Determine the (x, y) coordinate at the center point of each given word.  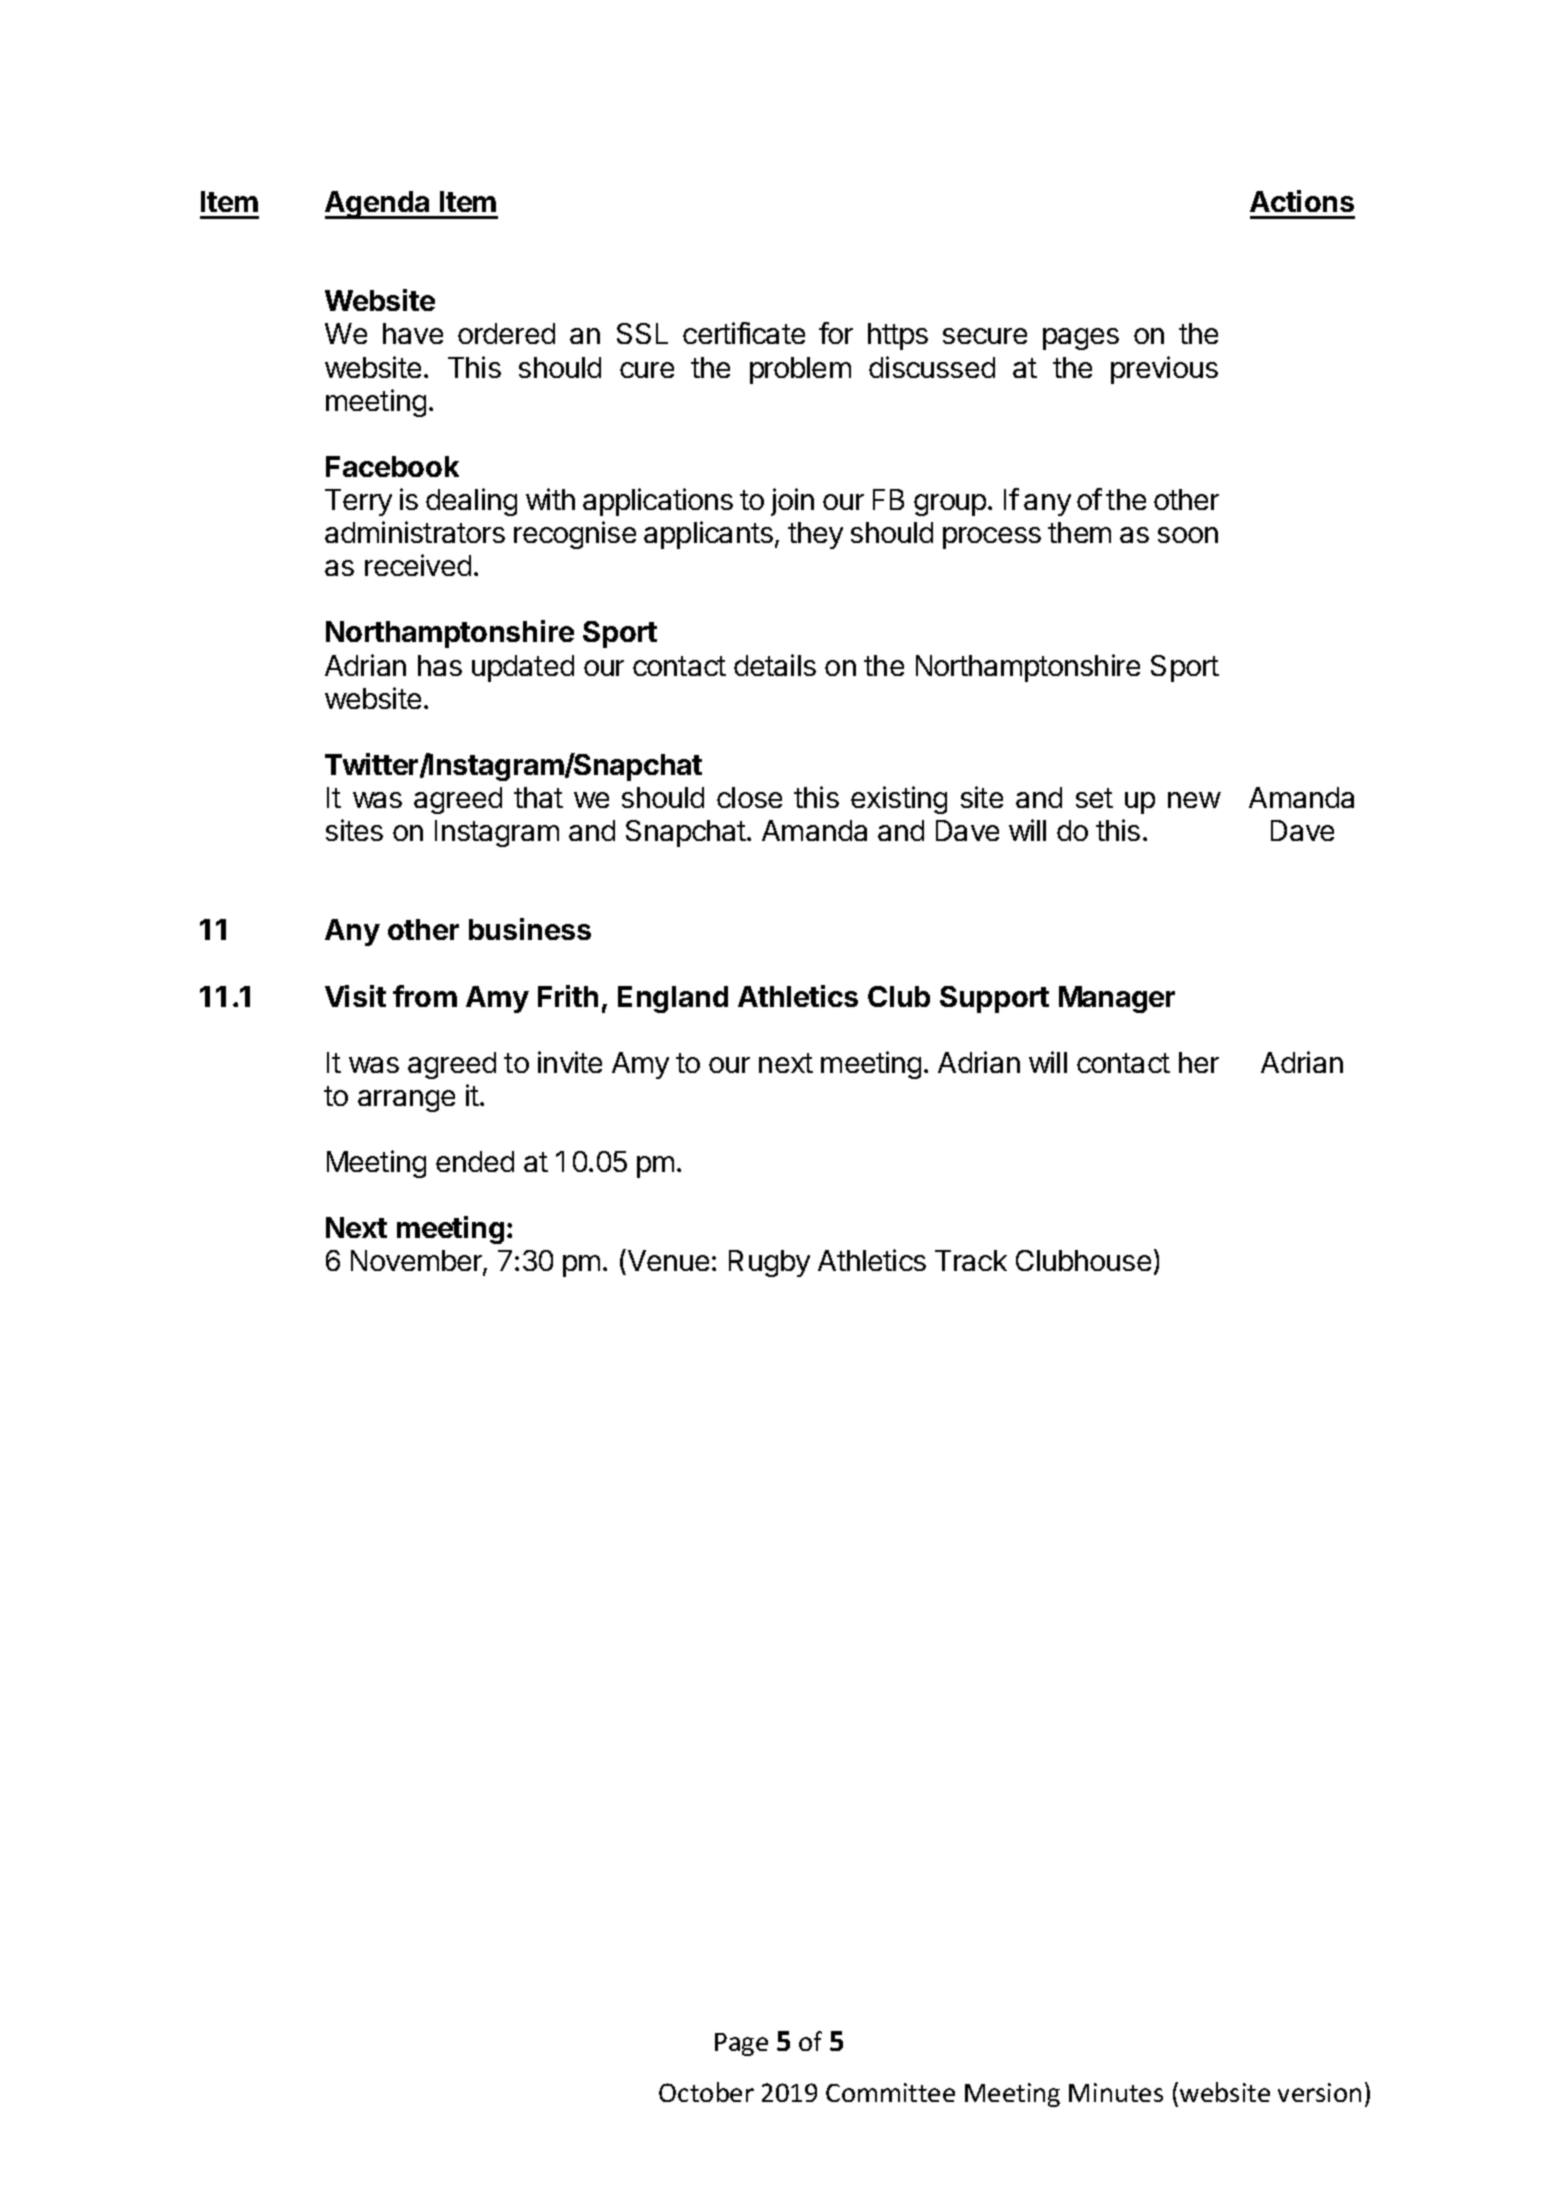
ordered (506, 333)
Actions (1302, 201)
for (836, 333)
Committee (890, 2092)
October (706, 2092)
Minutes (1116, 2092)
